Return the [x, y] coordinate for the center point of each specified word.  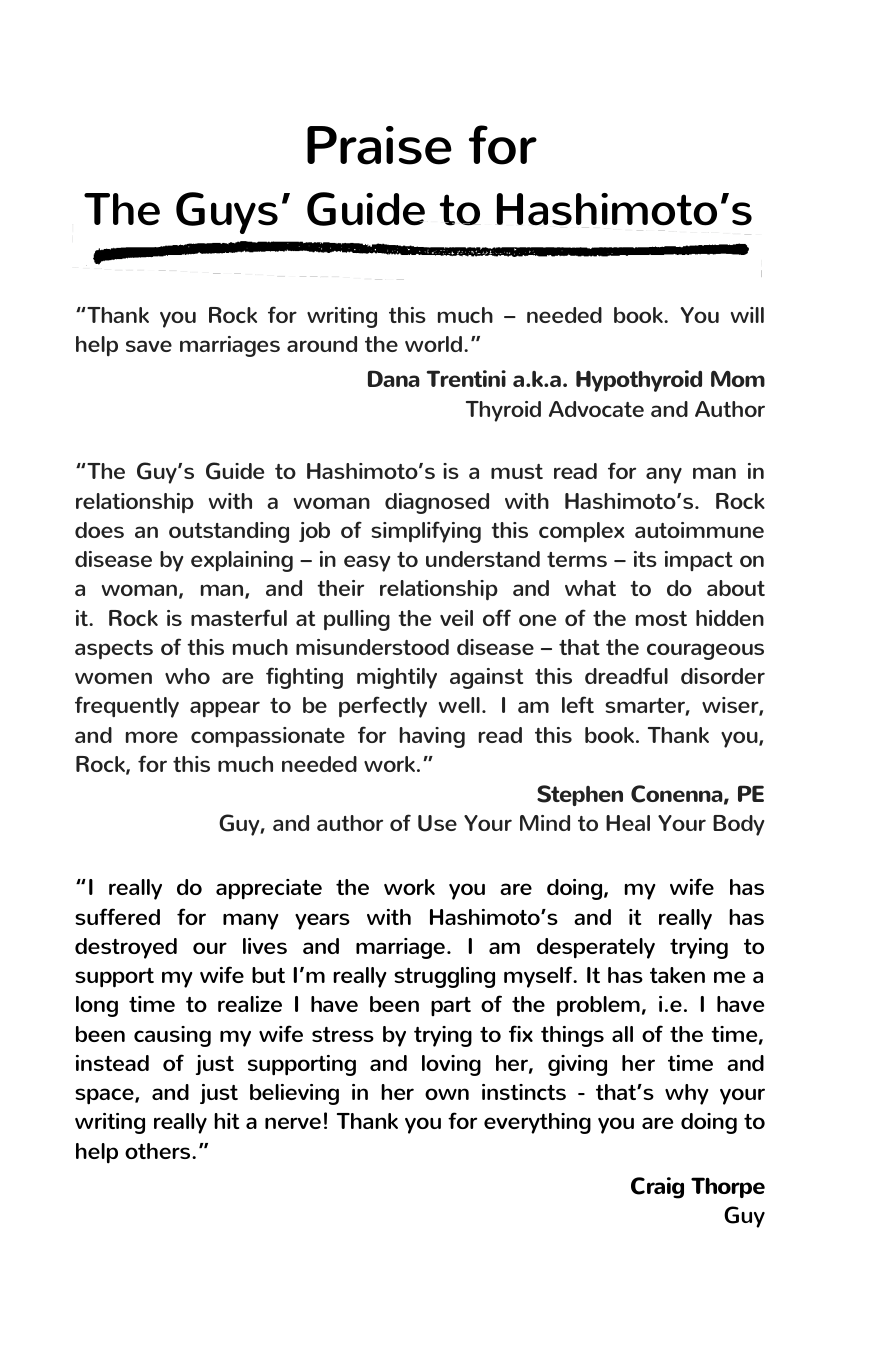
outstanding [229, 532]
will [747, 315]
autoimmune [699, 530]
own [447, 1094]
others [159, 1151]
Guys [227, 213]
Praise [379, 145]
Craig [657, 1188]
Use [437, 823]
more [152, 737]
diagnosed [437, 503]
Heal [628, 823]
